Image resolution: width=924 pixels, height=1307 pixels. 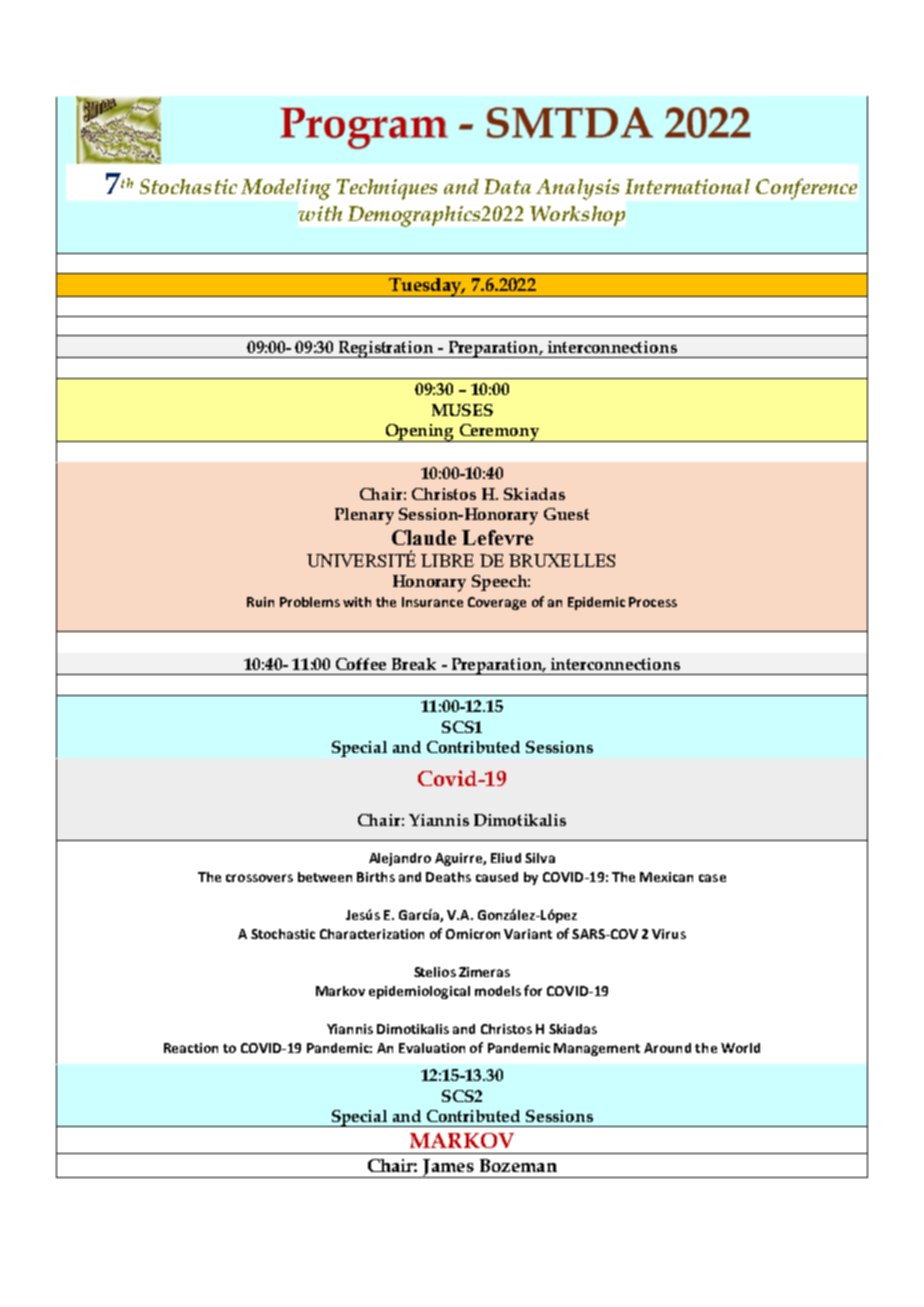 What do you see at coordinates (507, 186) in the image?
I see `Data` at bounding box center [507, 186].
